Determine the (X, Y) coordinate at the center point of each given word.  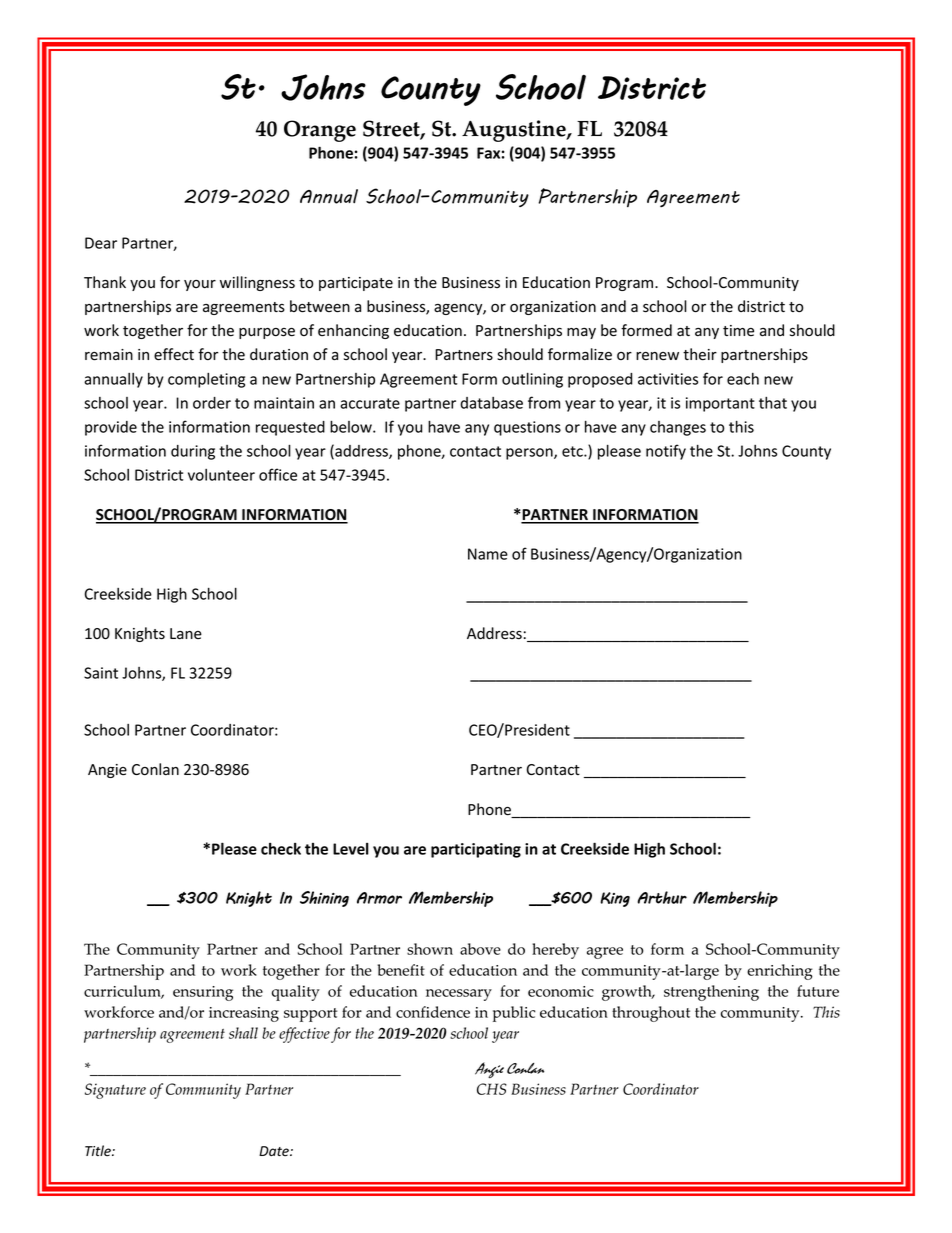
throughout (651, 1014)
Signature (115, 1091)
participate (356, 284)
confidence (433, 1012)
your (200, 285)
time (738, 330)
